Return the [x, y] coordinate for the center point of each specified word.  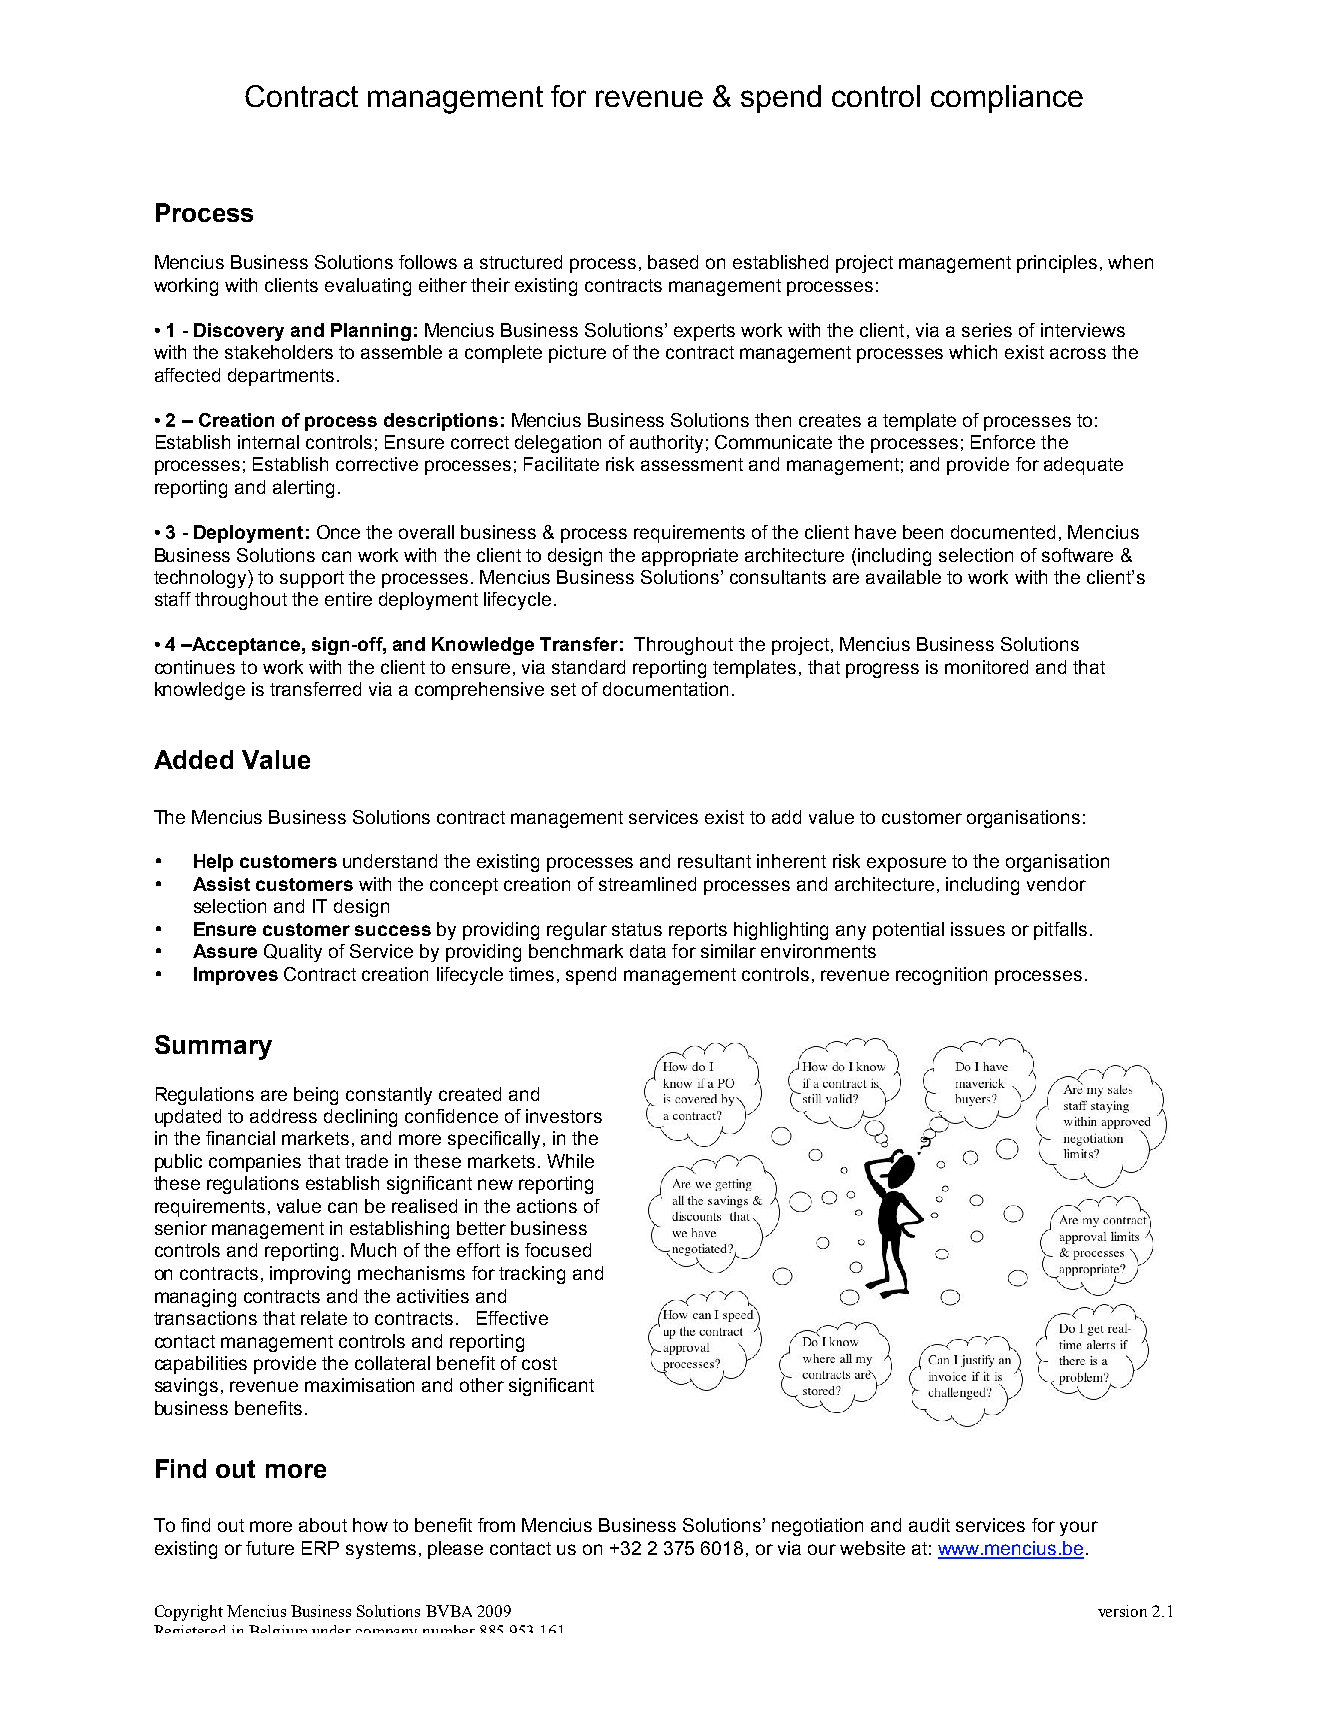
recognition [941, 976]
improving [310, 1275]
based [673, 262]
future [270, 1548]
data [648, 951]
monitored [986, 667]
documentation [665, 689]
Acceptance [245, 646]
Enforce [1003, 442]
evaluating [368, 287]
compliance [1007, 99]
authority [666, 444]
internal [268, 442]
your [1079, 1528]
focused [558, 1250]
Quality [293, 953]
